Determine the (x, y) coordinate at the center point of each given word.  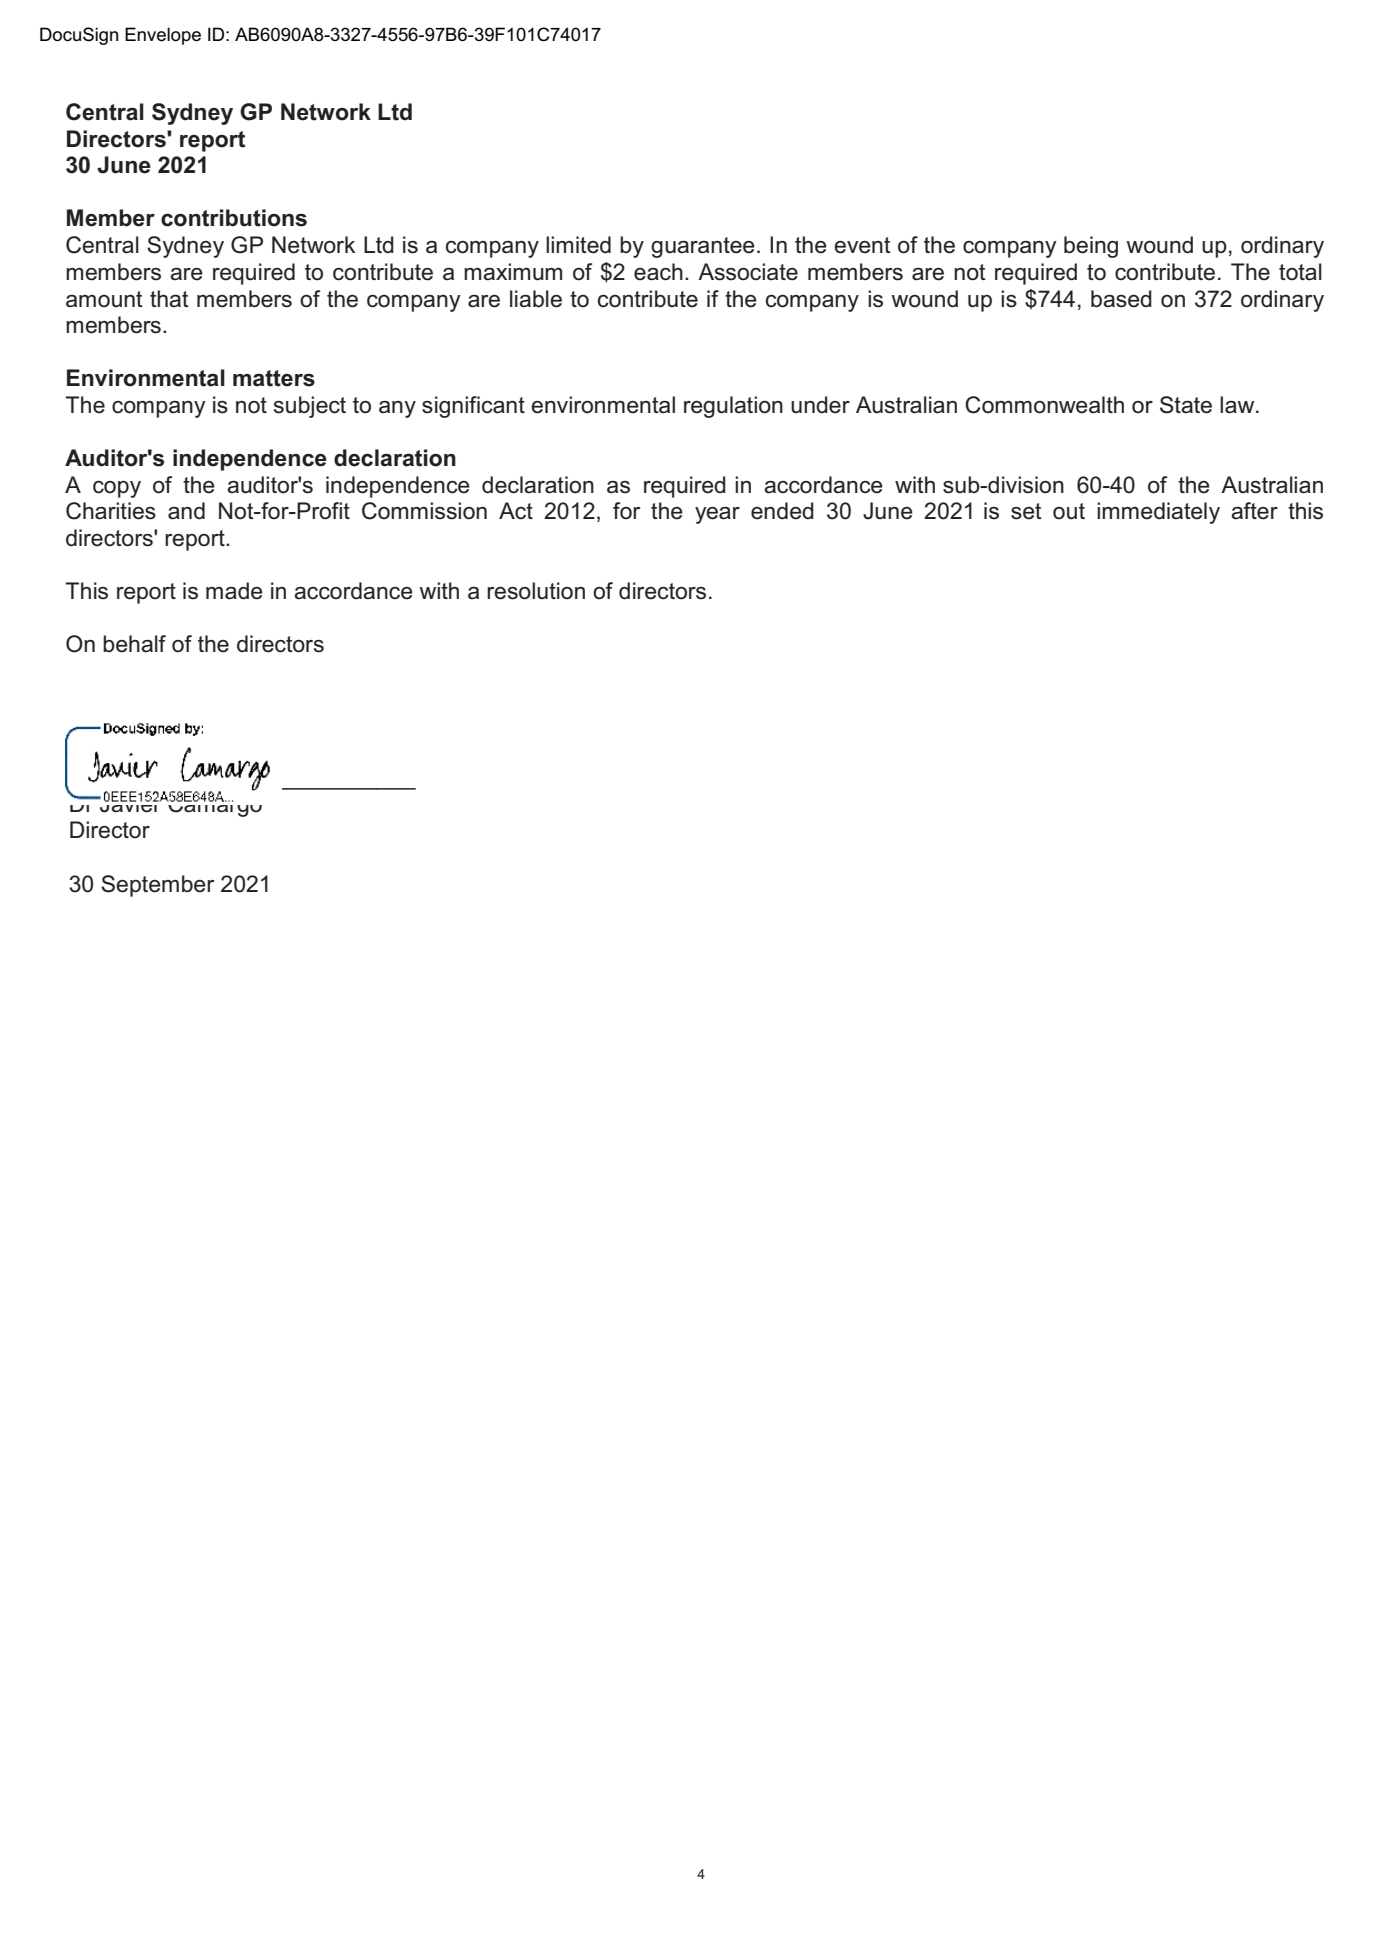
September (158, 886)
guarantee (703, 247)
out (1069, 511)
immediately (1158, 513)
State (1186, 405)
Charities (111, 511)
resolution (536, 591)
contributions (234, 218)
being (1091, 247)
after (1254, 511)
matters (274, 378)
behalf (134, 644)
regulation (733, 407)
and (186, 511)
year (717, 515)
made (234, 591)
